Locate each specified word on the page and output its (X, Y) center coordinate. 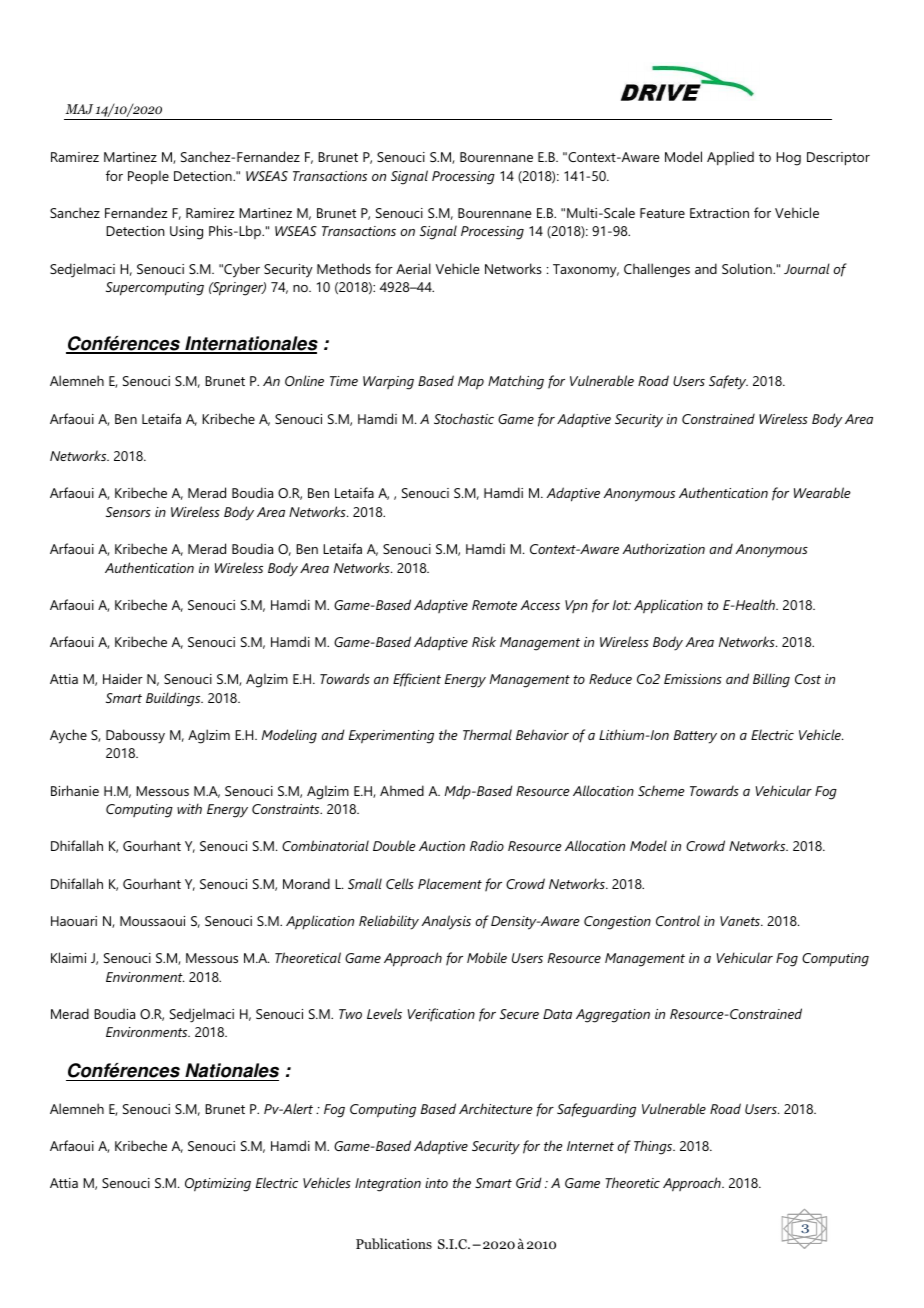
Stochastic (464, 418)
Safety (728, 382)
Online (304, 380)
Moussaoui (152, 921)
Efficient (417, 680)
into (436, 1183)
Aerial (413, 268)
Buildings (174, 699)
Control (678, 920)
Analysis (446, 922)
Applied (730, 158)
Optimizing (218, 1185)
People (148, 177)
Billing (771, 680)
